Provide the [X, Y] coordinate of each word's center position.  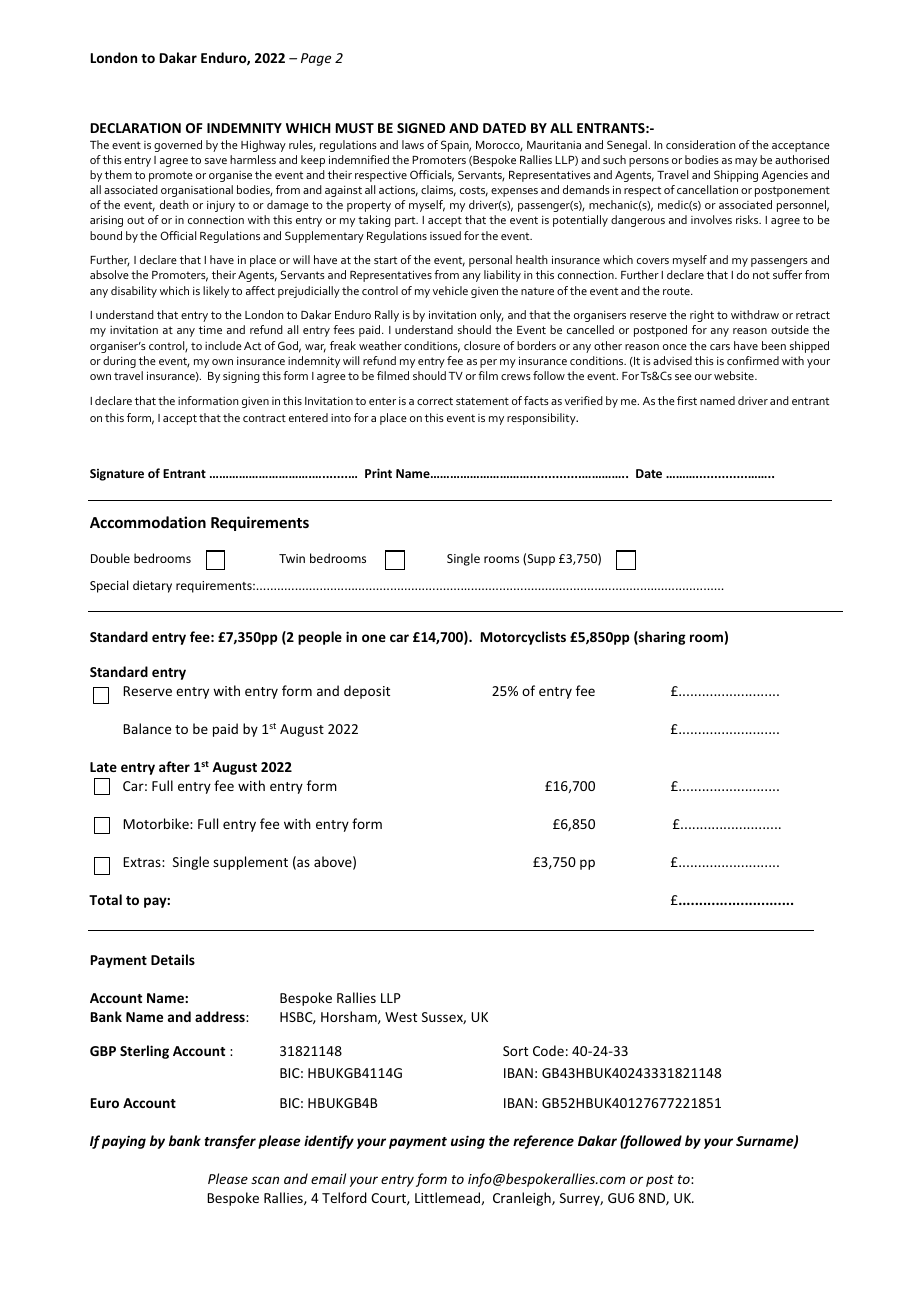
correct [435, 401]
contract [264, 418]
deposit [367, 692]
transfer [230, 1142]
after [174, 766]
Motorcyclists [523, 638]
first [687, 400]
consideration [700, 144]
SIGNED [421, 128]
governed [178, 146]
